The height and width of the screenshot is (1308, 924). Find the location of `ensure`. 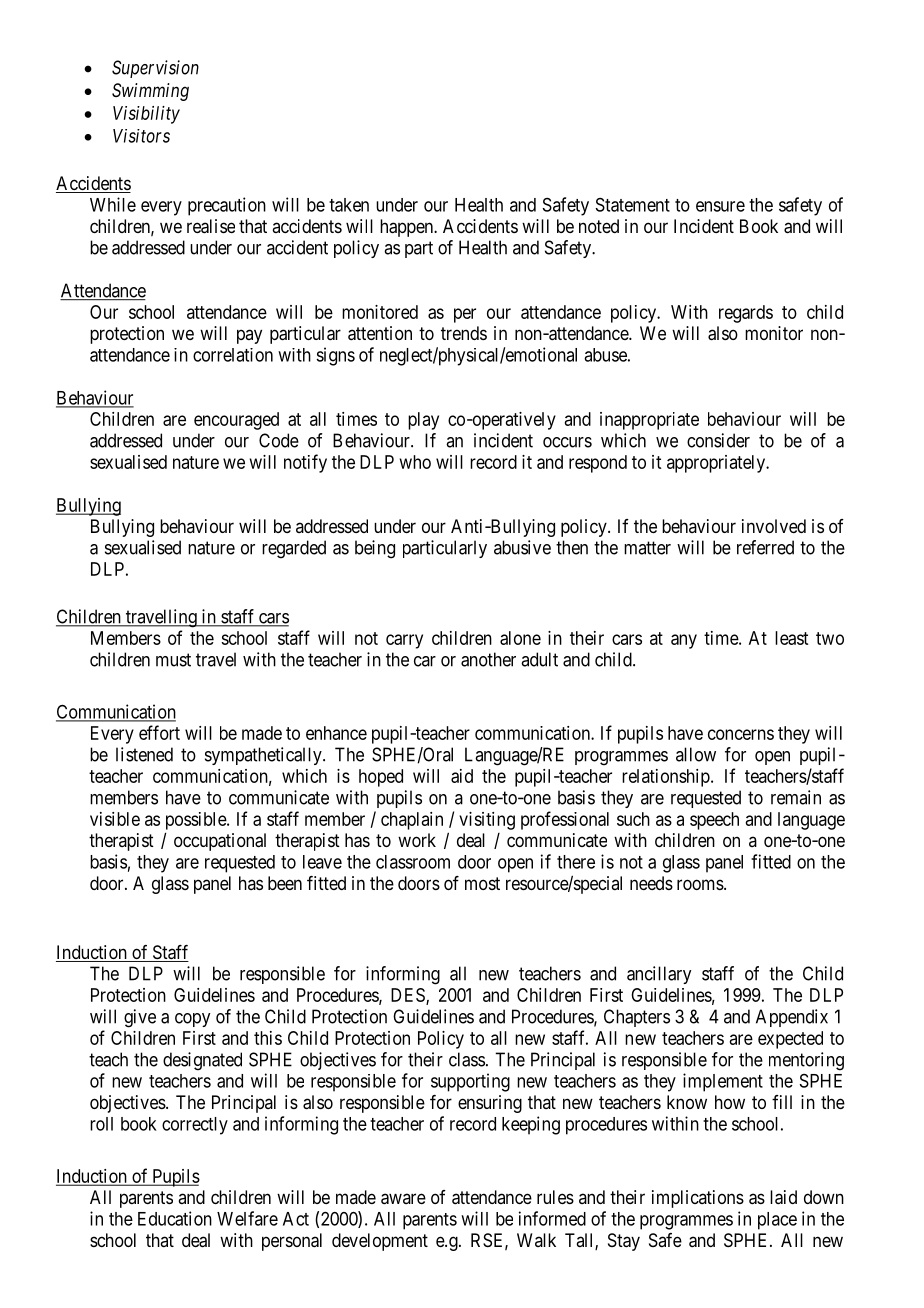

ensure is located at coordinates (720, 206).
